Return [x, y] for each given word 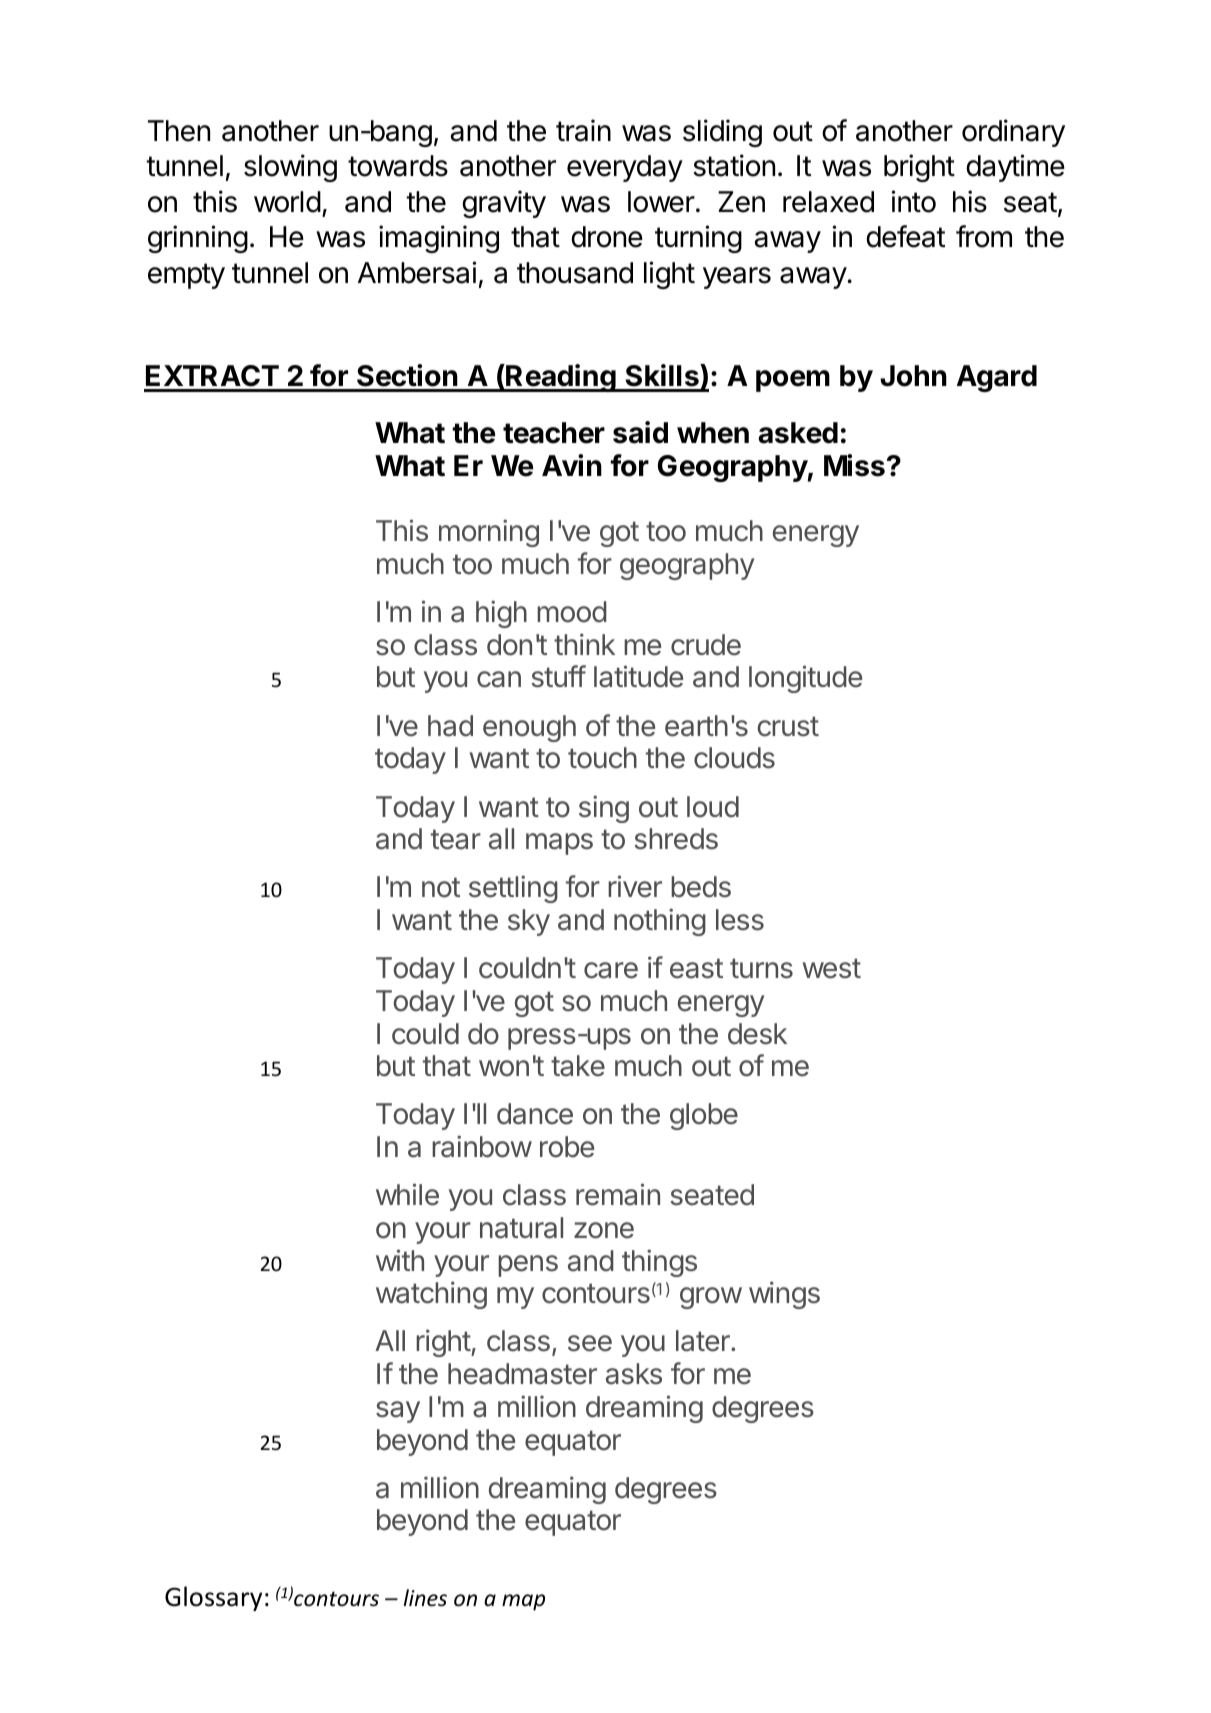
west [832, 968]
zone [604, 1230]
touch [602, 758]
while [407, 1194]
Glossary [213, 1598]
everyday [625, 168]
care [611, 970]
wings [784, 1295]
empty [186, 276]
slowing [290, 168]
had [450, 726]
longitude [805, 679]
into [913, 201]
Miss [854, 465]
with [400, 1260]
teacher [554, 433]
